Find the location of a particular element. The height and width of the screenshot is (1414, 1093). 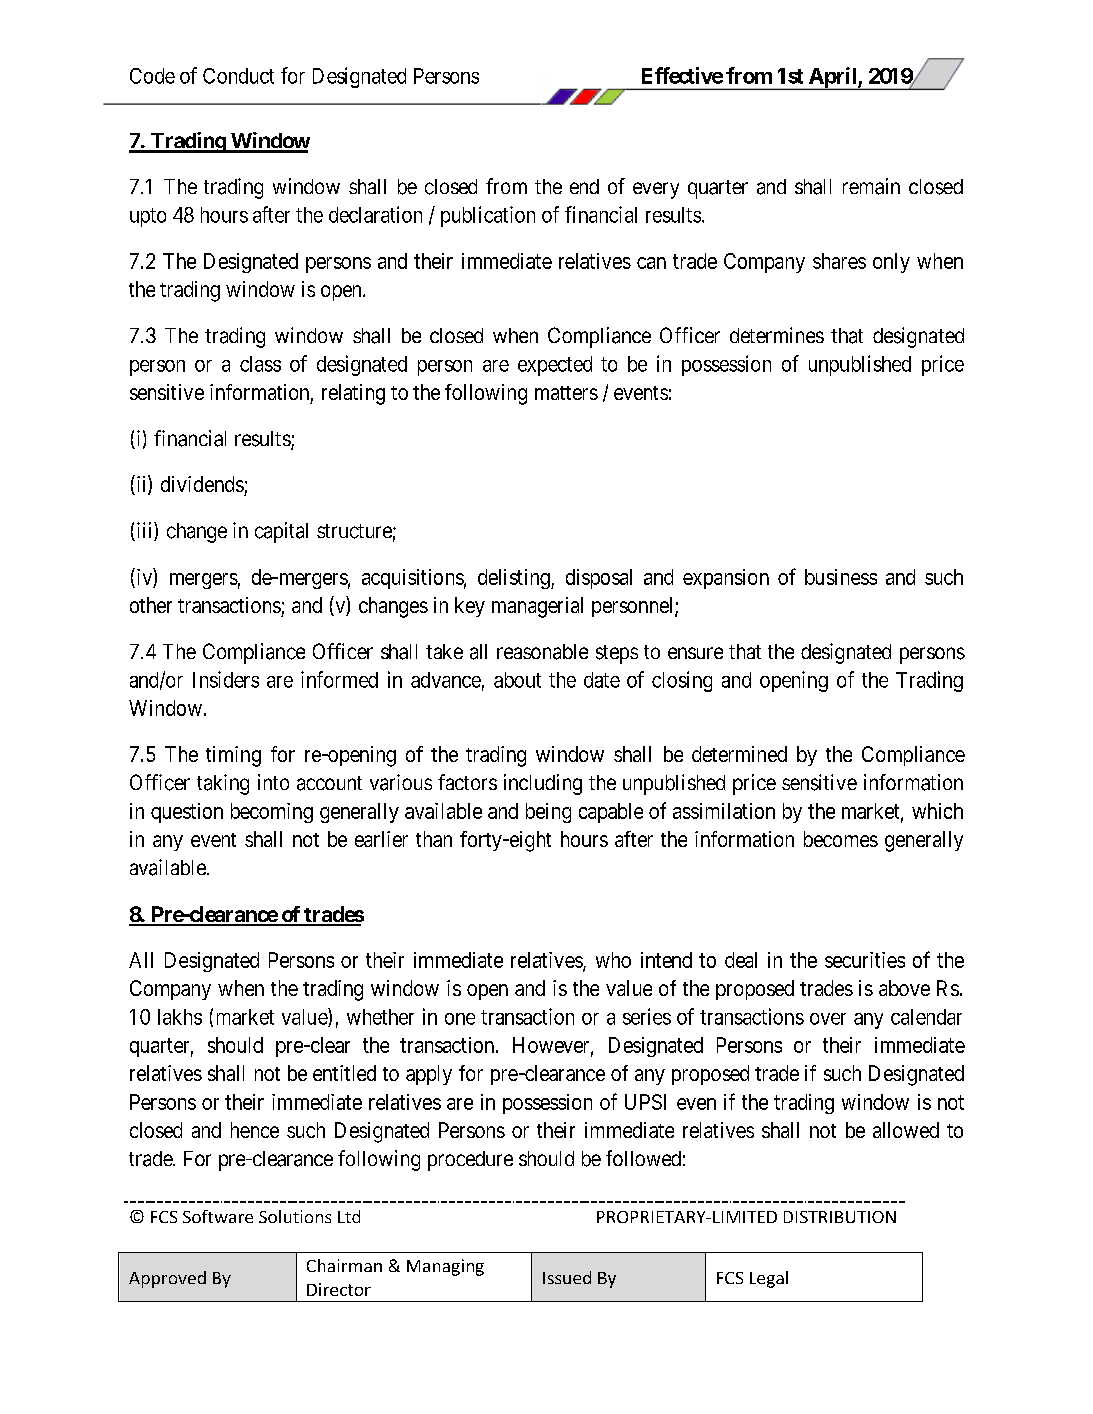

publication is located at coordinates (488, 216).
